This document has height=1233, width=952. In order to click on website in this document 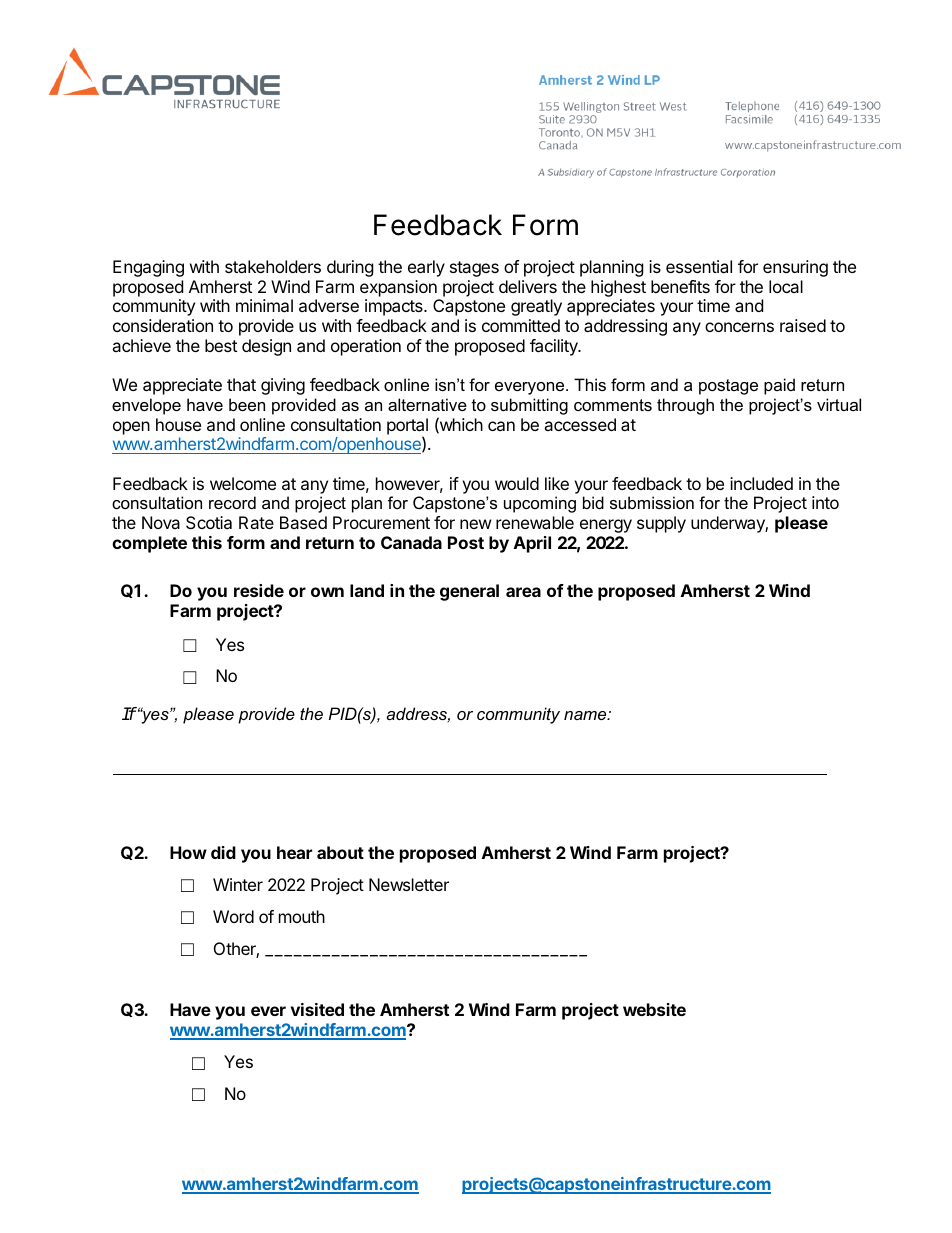, I will do `click(654, 1009)`.
